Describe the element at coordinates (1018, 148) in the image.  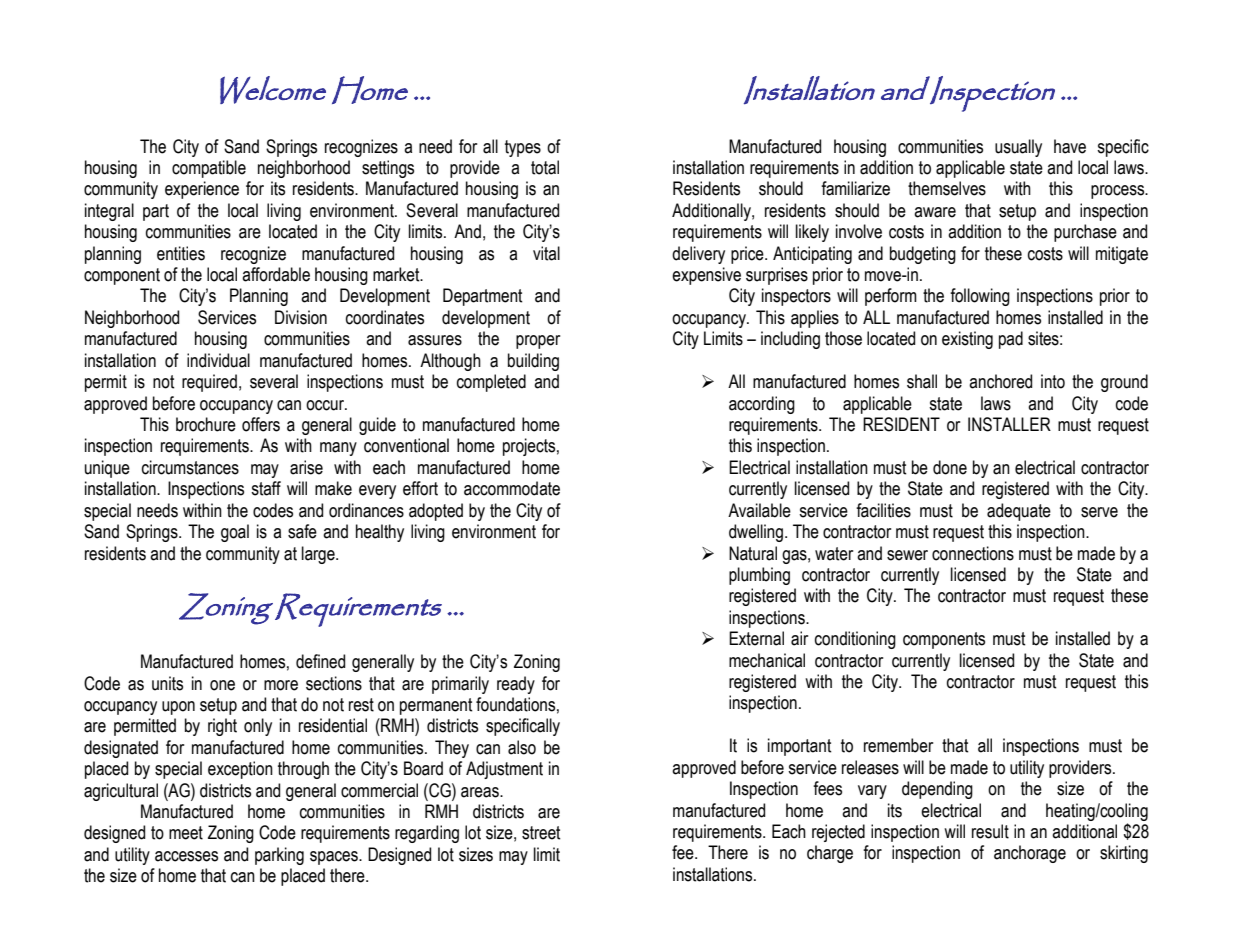
I see `usually` at that location.
